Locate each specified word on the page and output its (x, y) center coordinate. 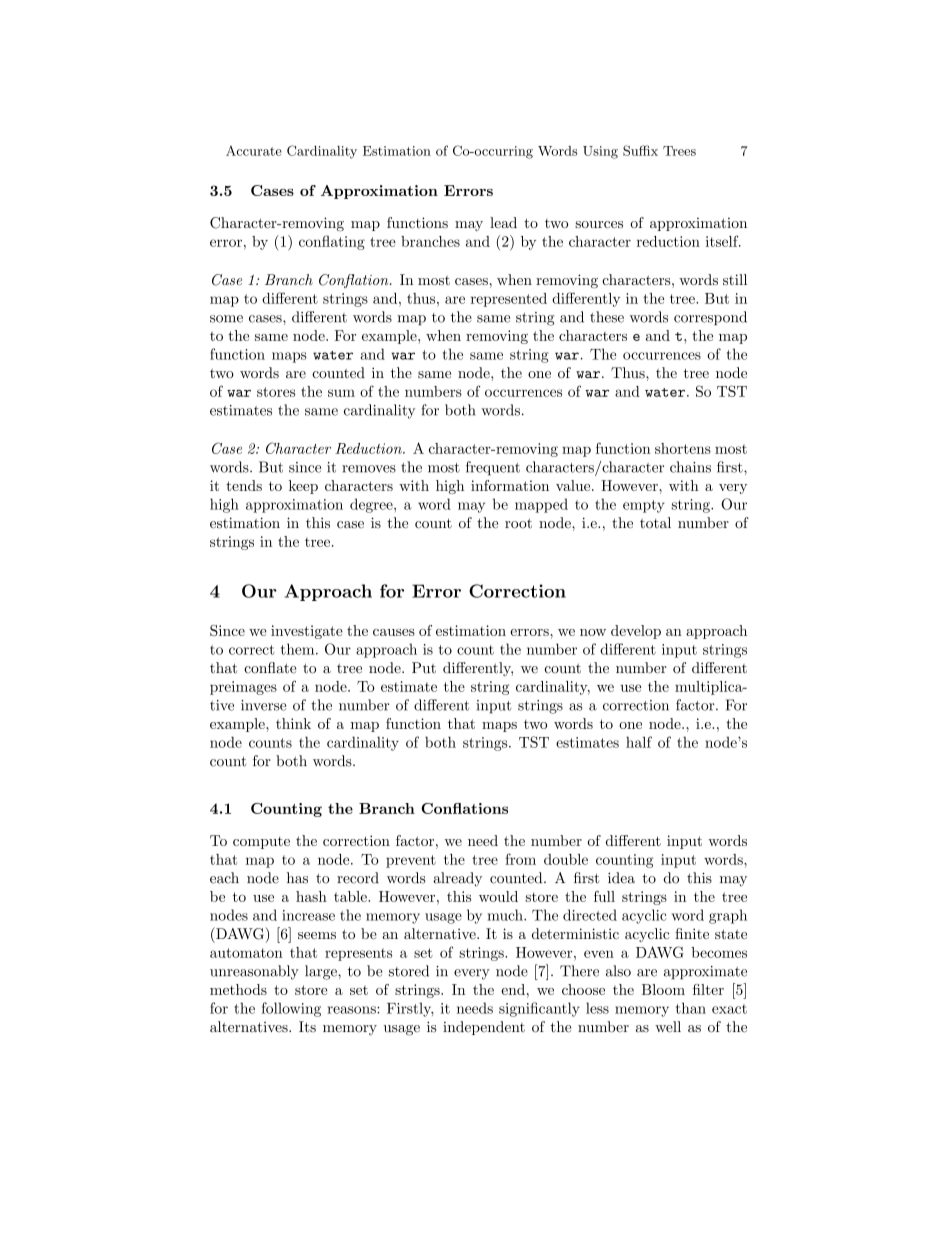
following (291, 1009)
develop (636, 632)
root (518, 523)
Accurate (254, 151)
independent (484, 1028)
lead (503, 222)
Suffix (640, 150)
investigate (307, 632)
